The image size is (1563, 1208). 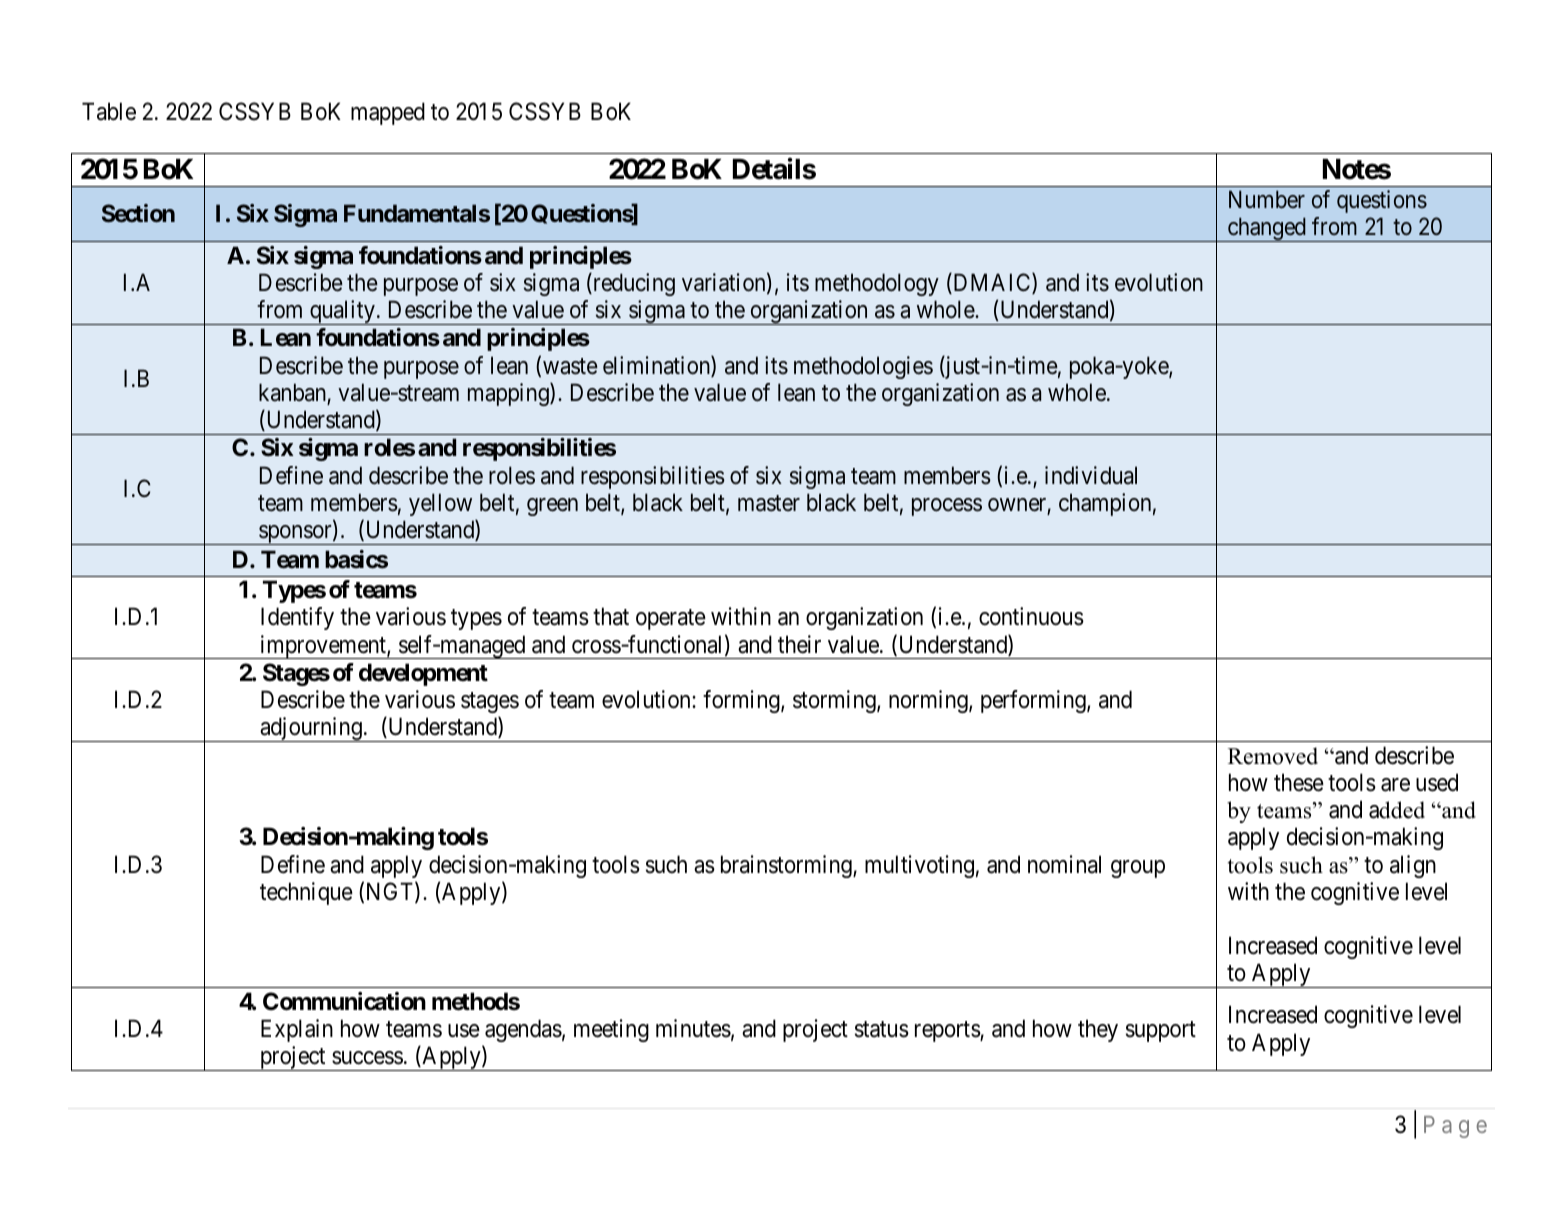 I want to click on Explain, so click(x=297, y=1030).
